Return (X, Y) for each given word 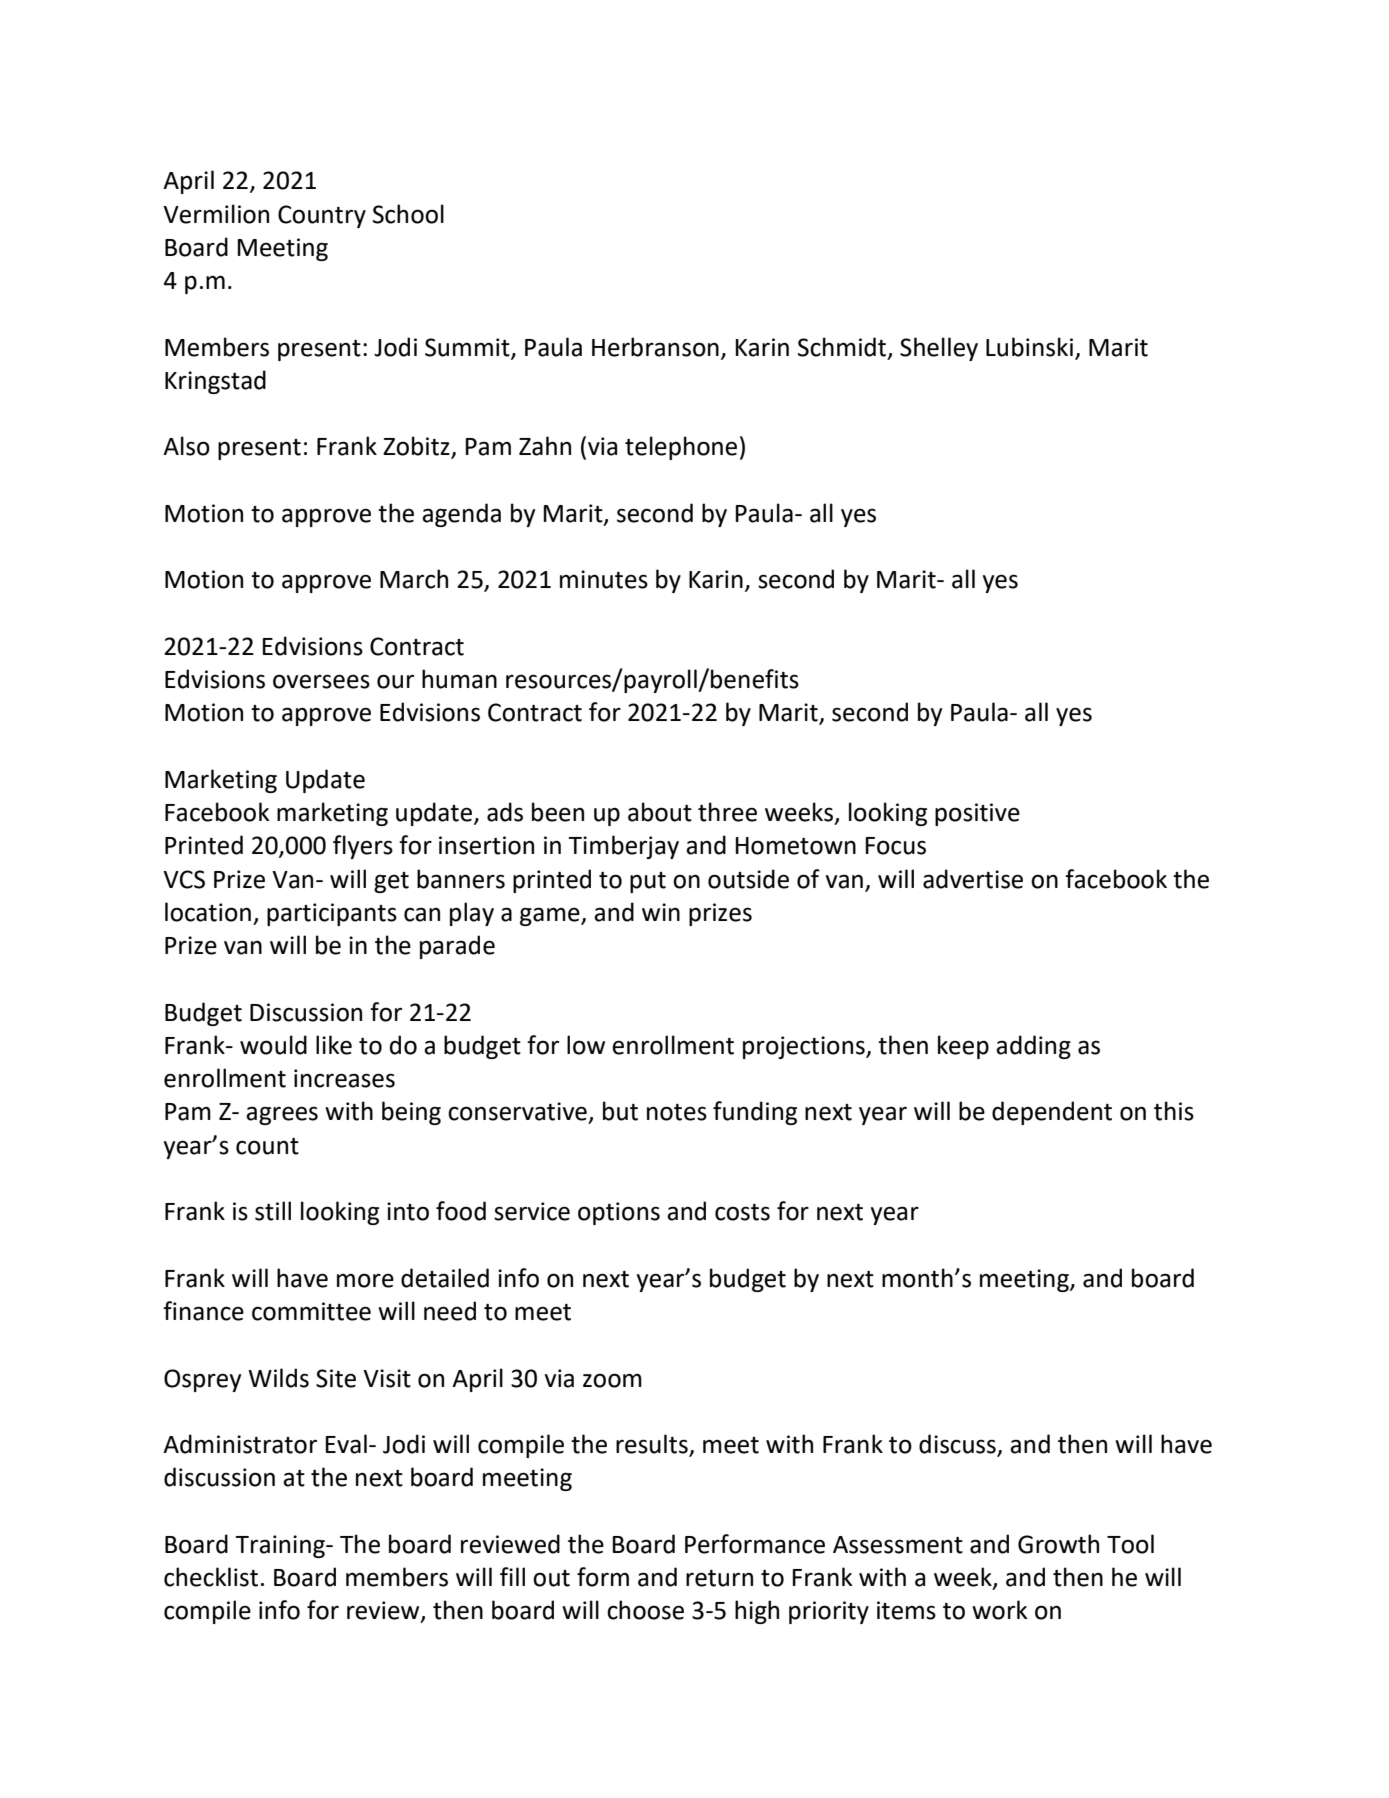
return (719, 1578)
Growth (1058, 1544)
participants (332, 914)
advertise (973, 879)
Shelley (939, 349)
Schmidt (842, 347)
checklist (211, 1577)
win (661, 912)
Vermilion (216, 214)
